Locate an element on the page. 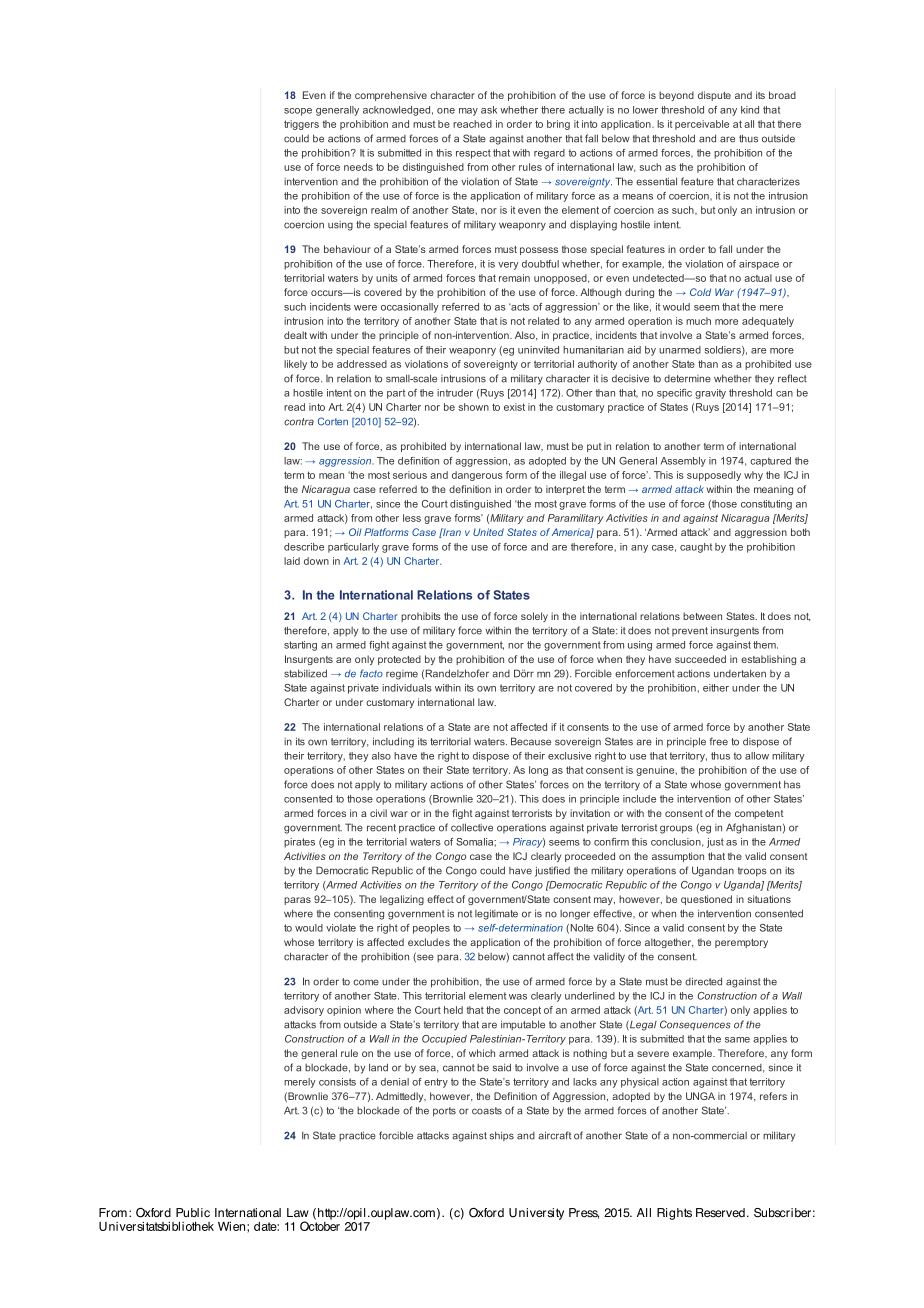  violate is located at coordinates (341, 928).
